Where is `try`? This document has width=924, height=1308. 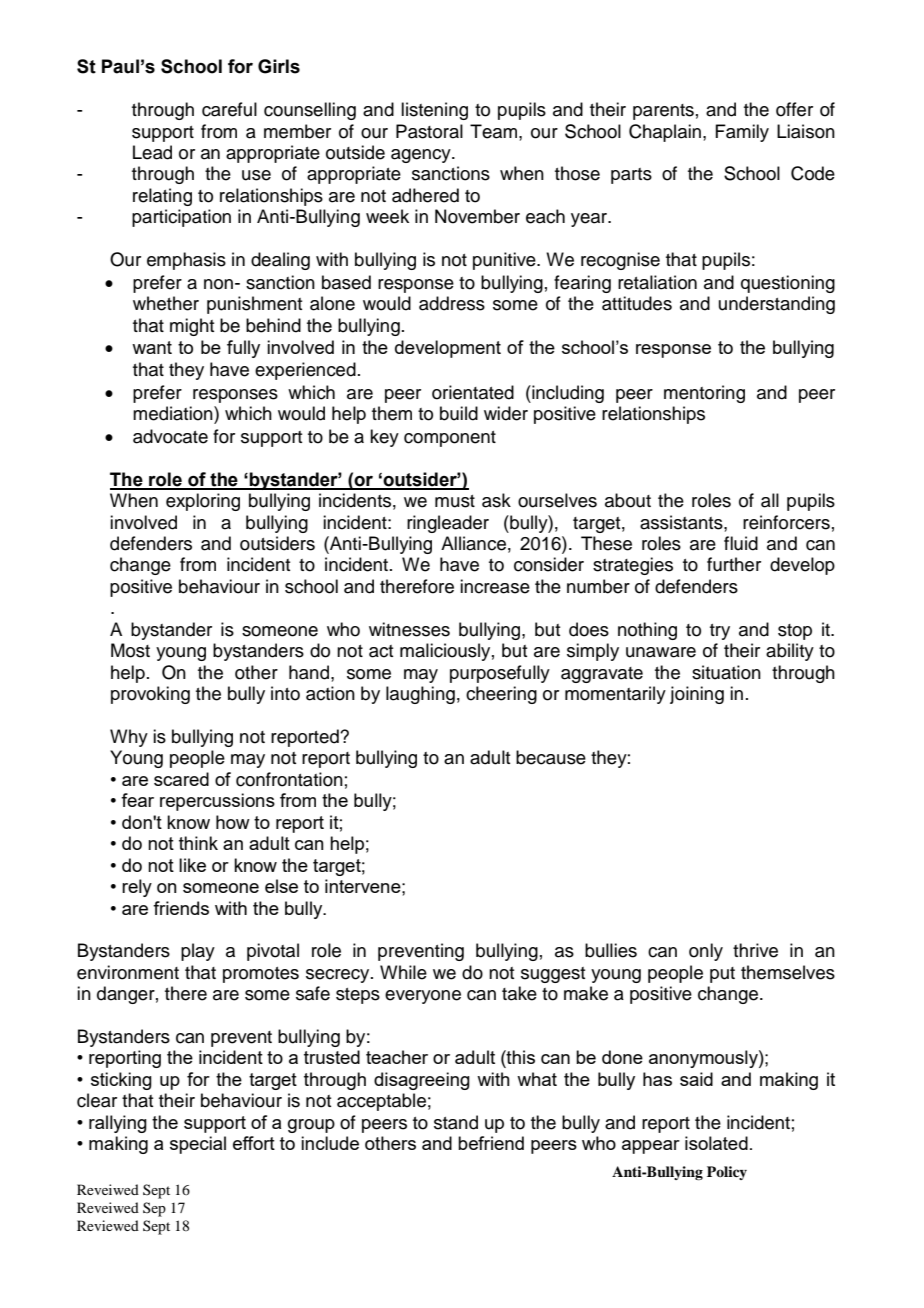
try is located at coordinates (720, 632).
